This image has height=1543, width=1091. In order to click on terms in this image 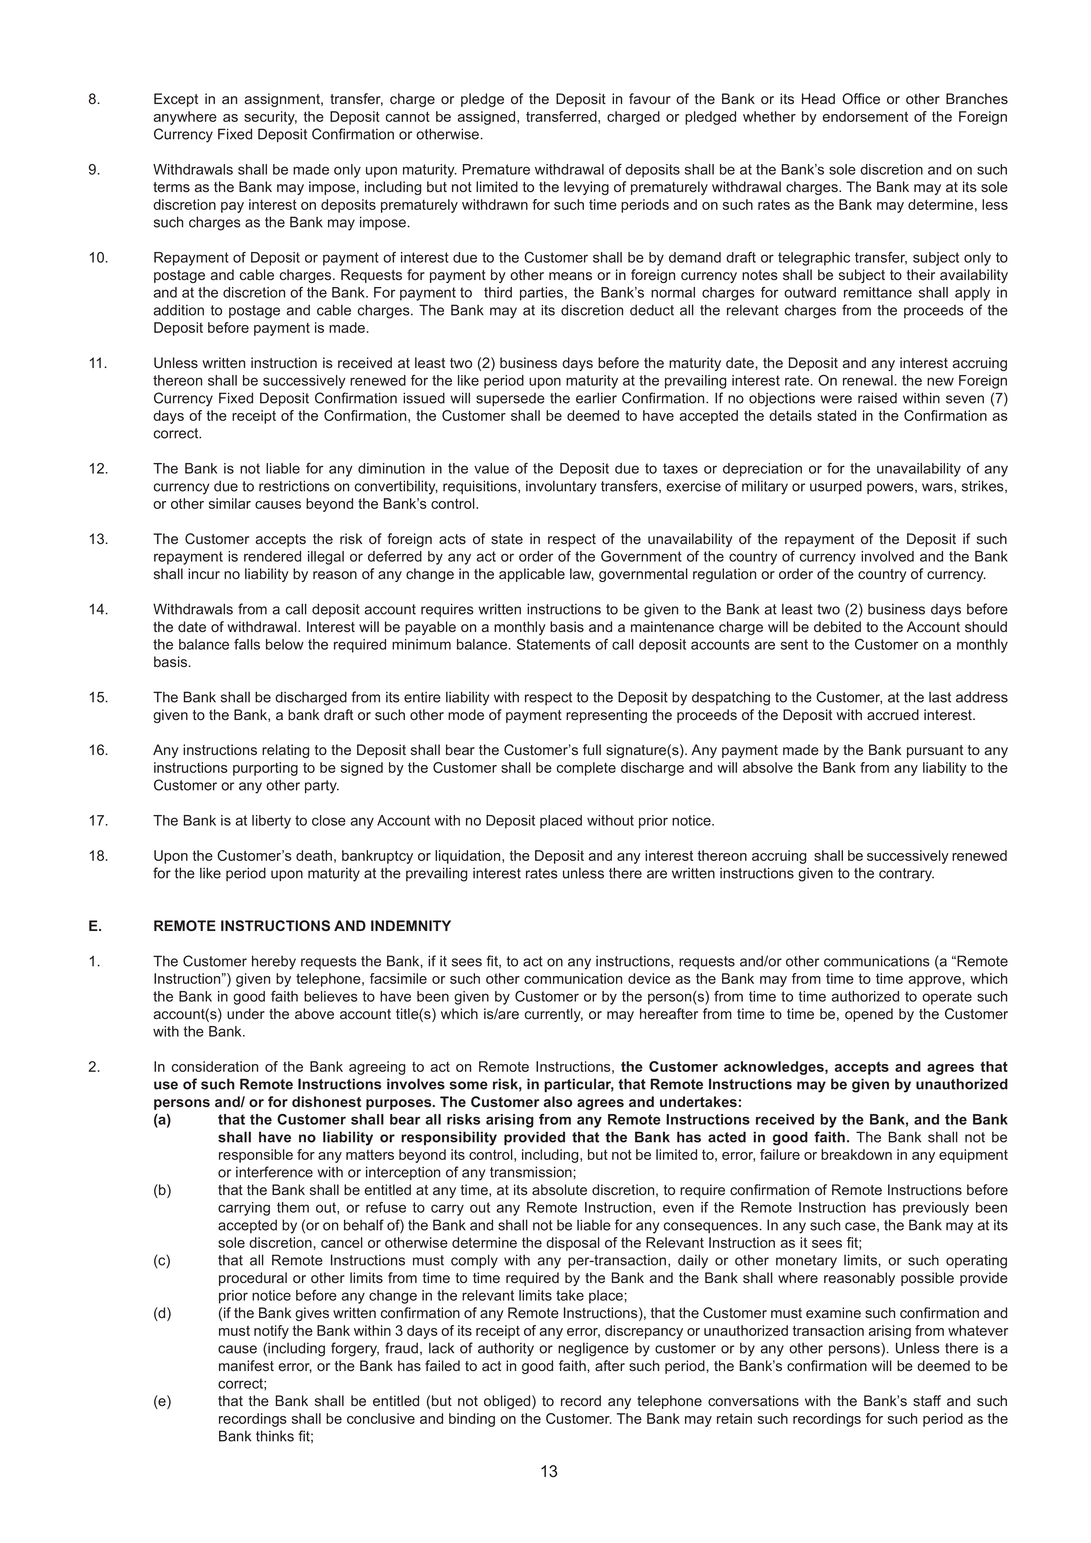, I will do `click(171, 187)`.
